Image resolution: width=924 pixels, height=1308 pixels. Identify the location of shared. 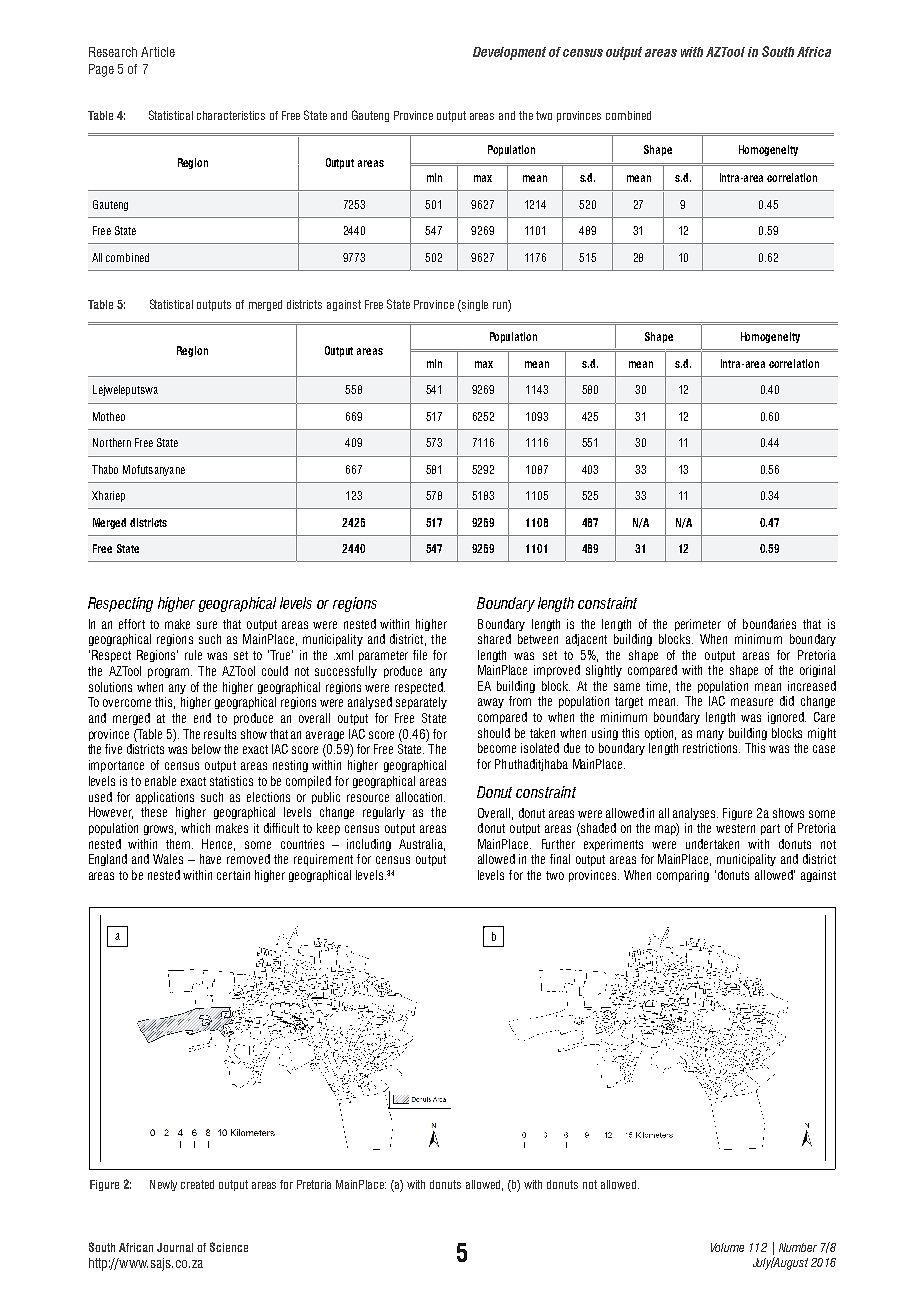
(494, 639).
